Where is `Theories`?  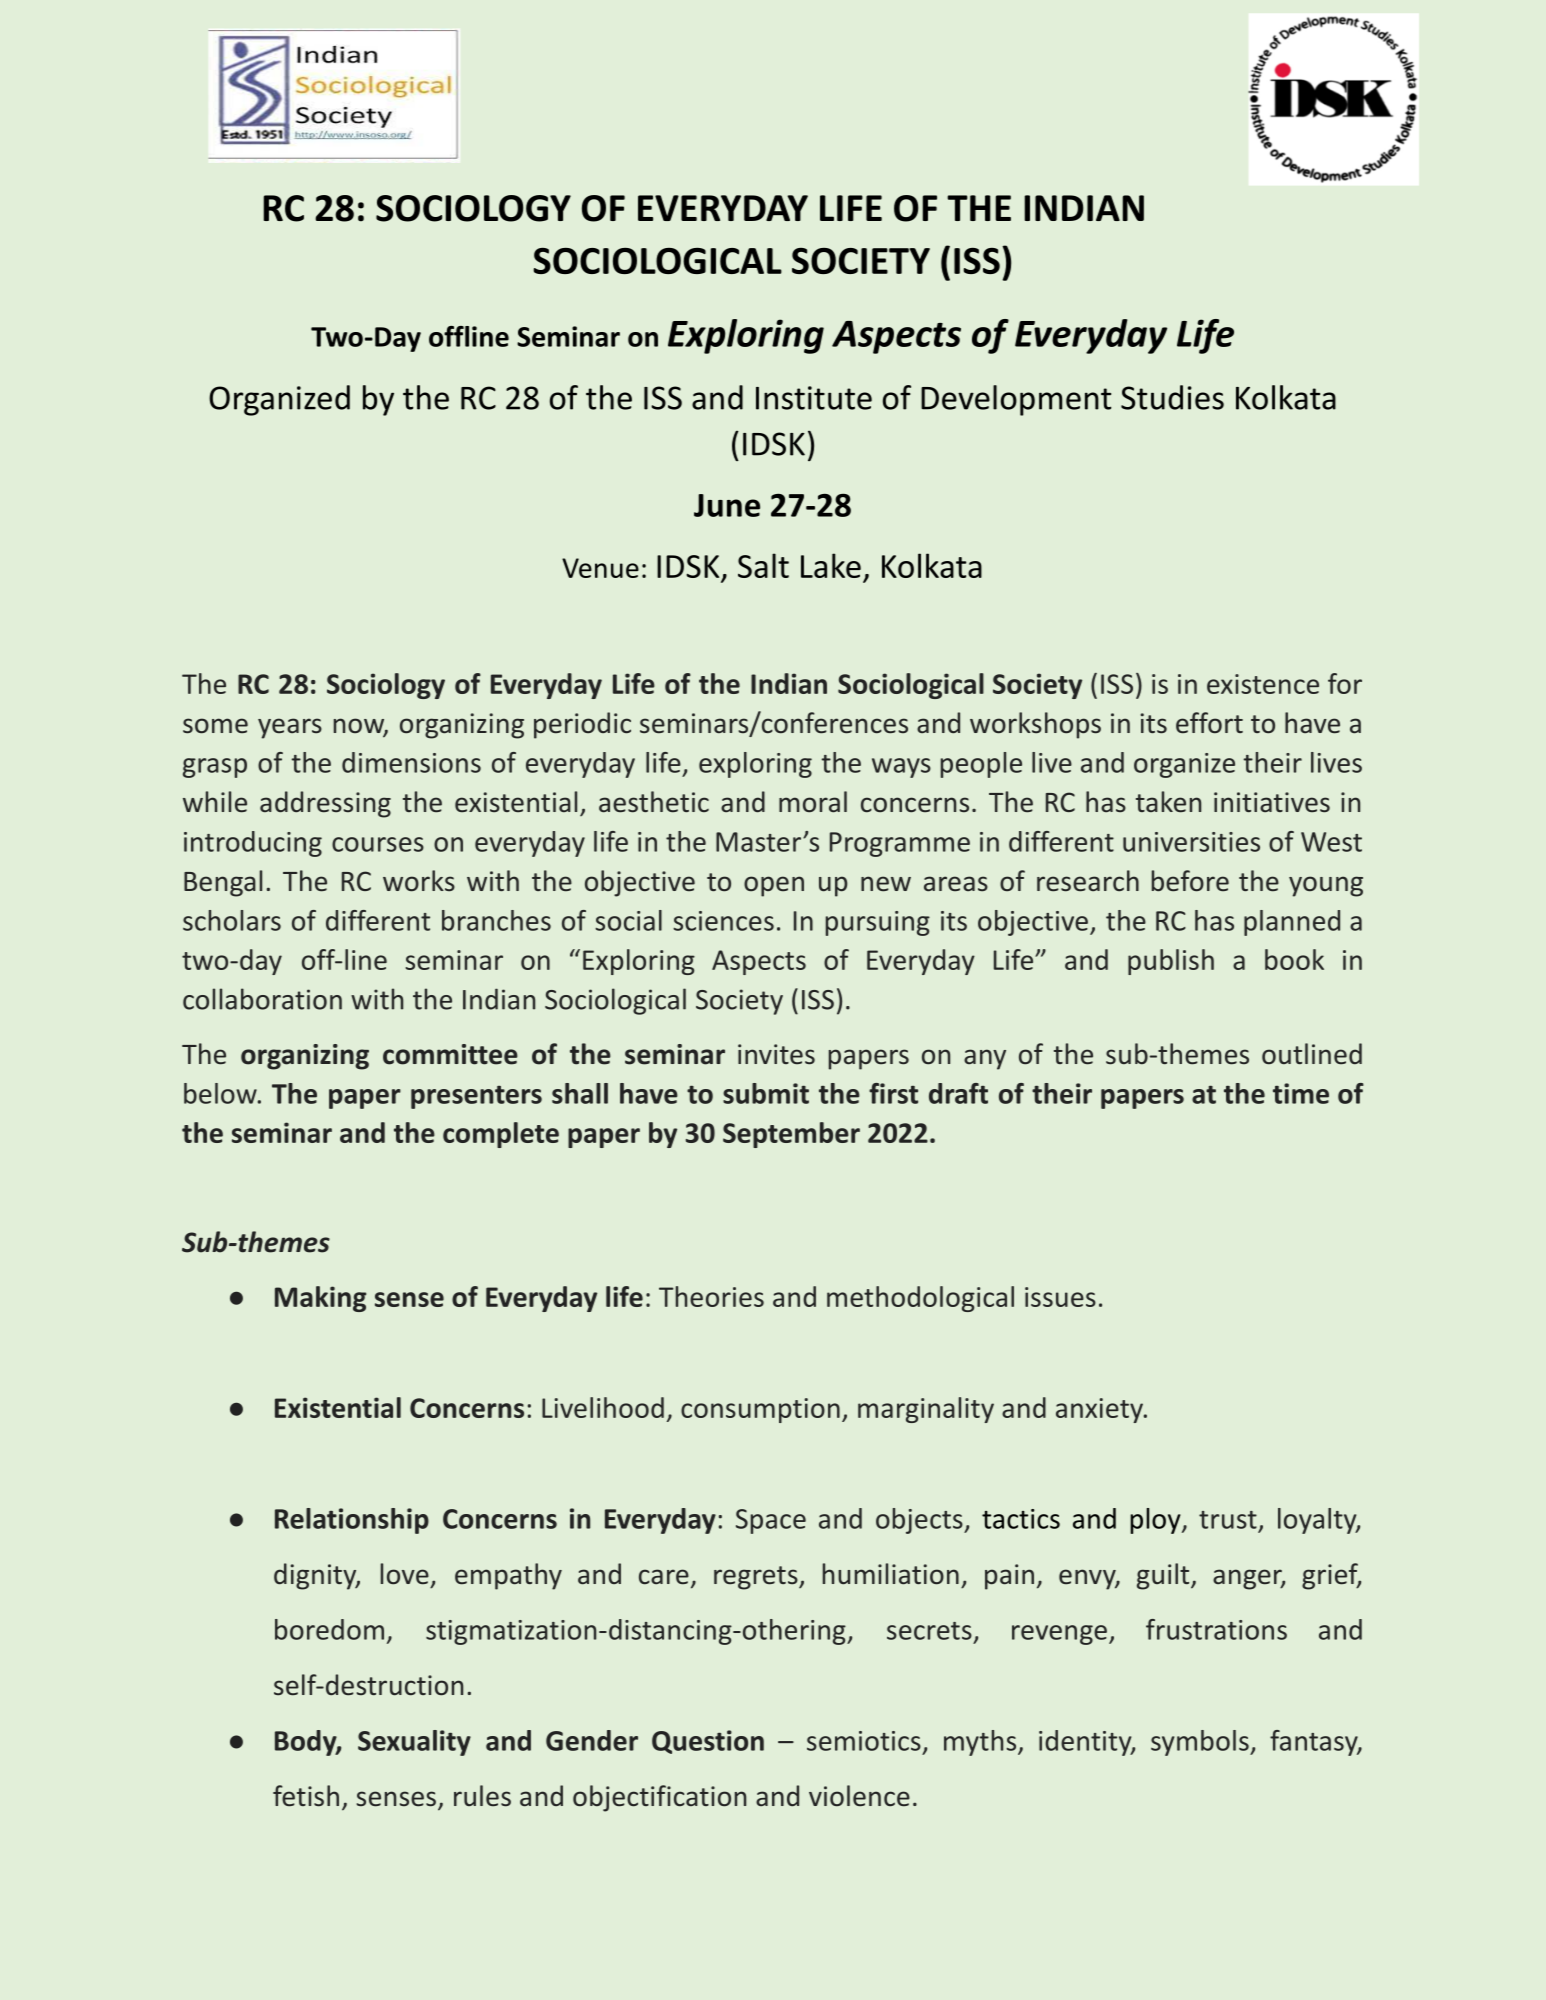 Theories is located at coordinates (711, 1296).
